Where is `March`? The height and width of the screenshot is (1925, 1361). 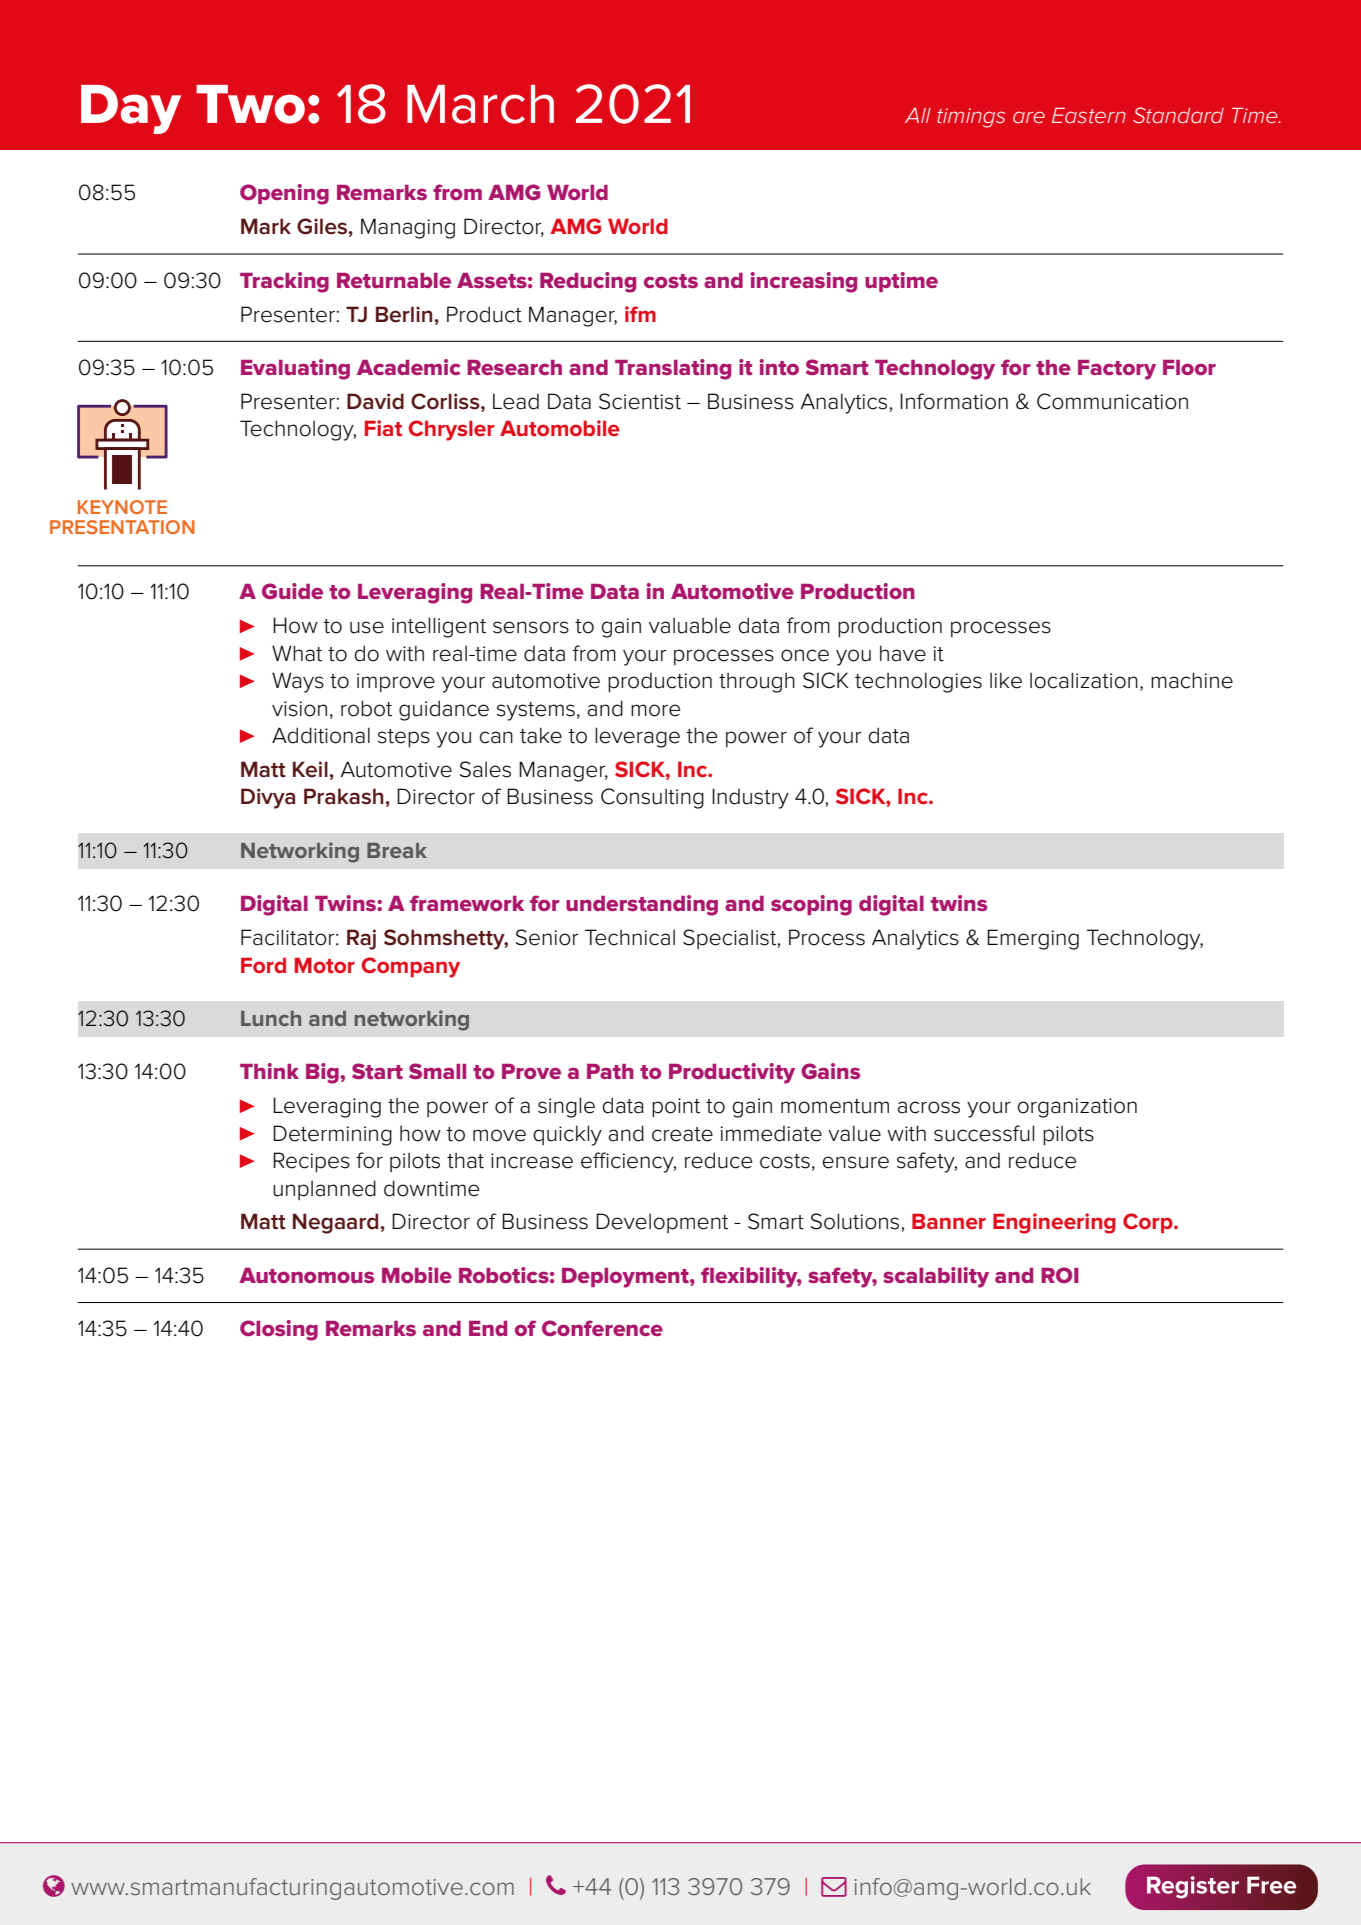
March is located at coordinates (480, 104).
